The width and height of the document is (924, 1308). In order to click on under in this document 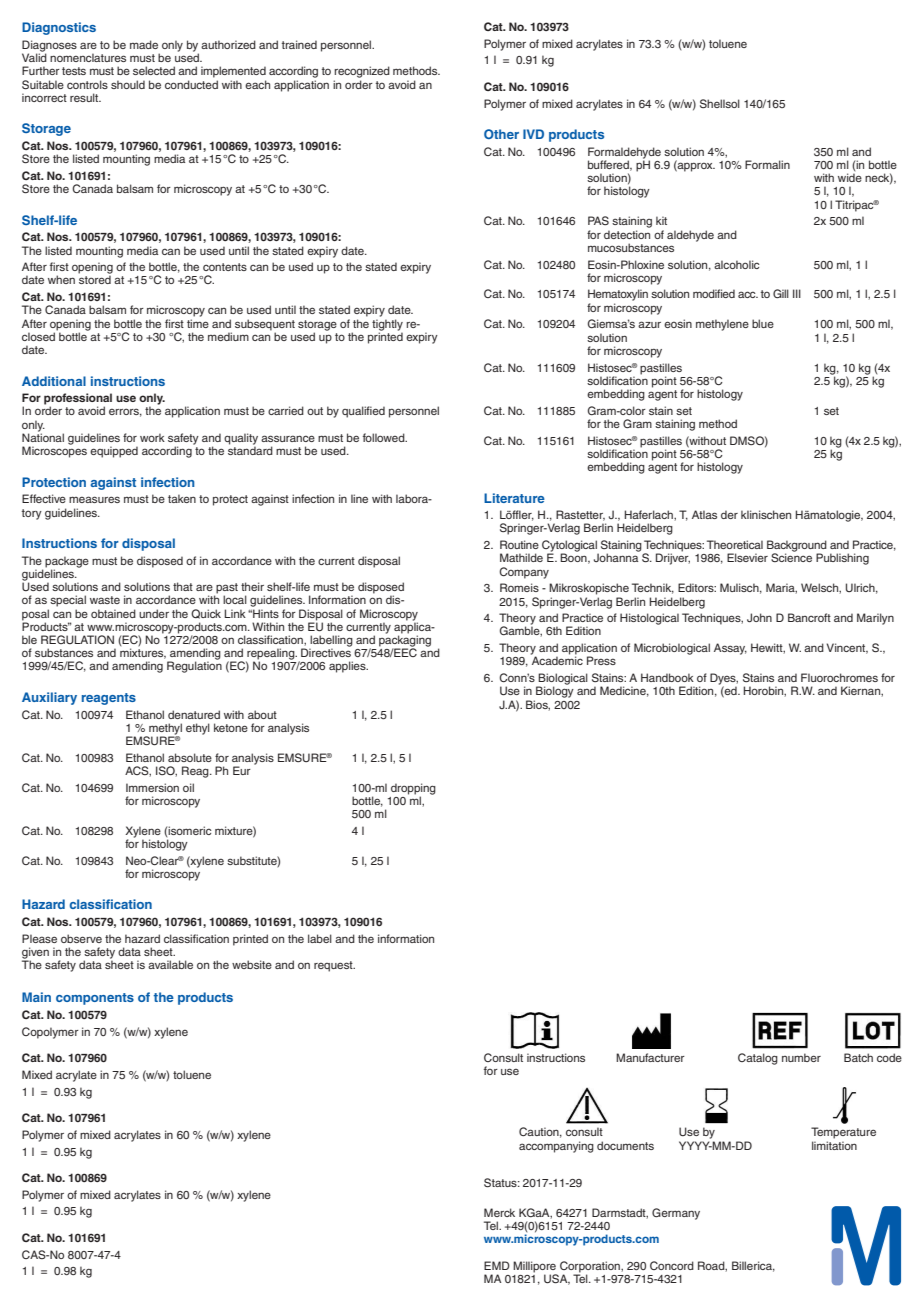, I will do `click(154, 613)`.
